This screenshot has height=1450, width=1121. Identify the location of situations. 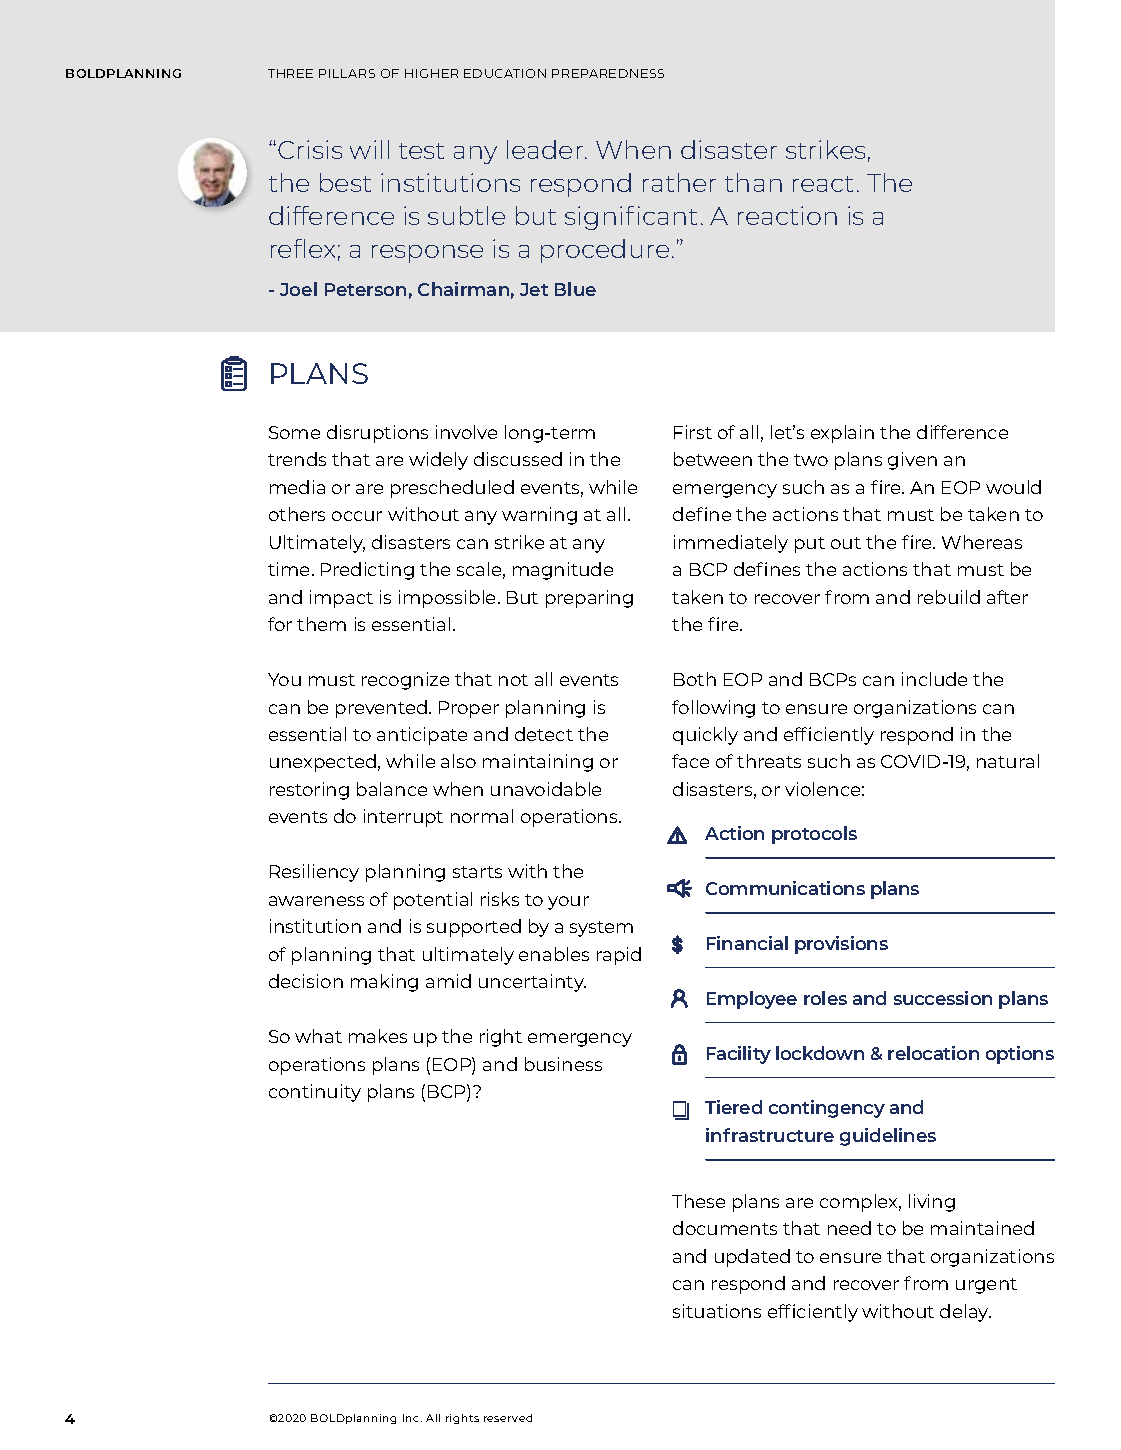
(717, 1311).
